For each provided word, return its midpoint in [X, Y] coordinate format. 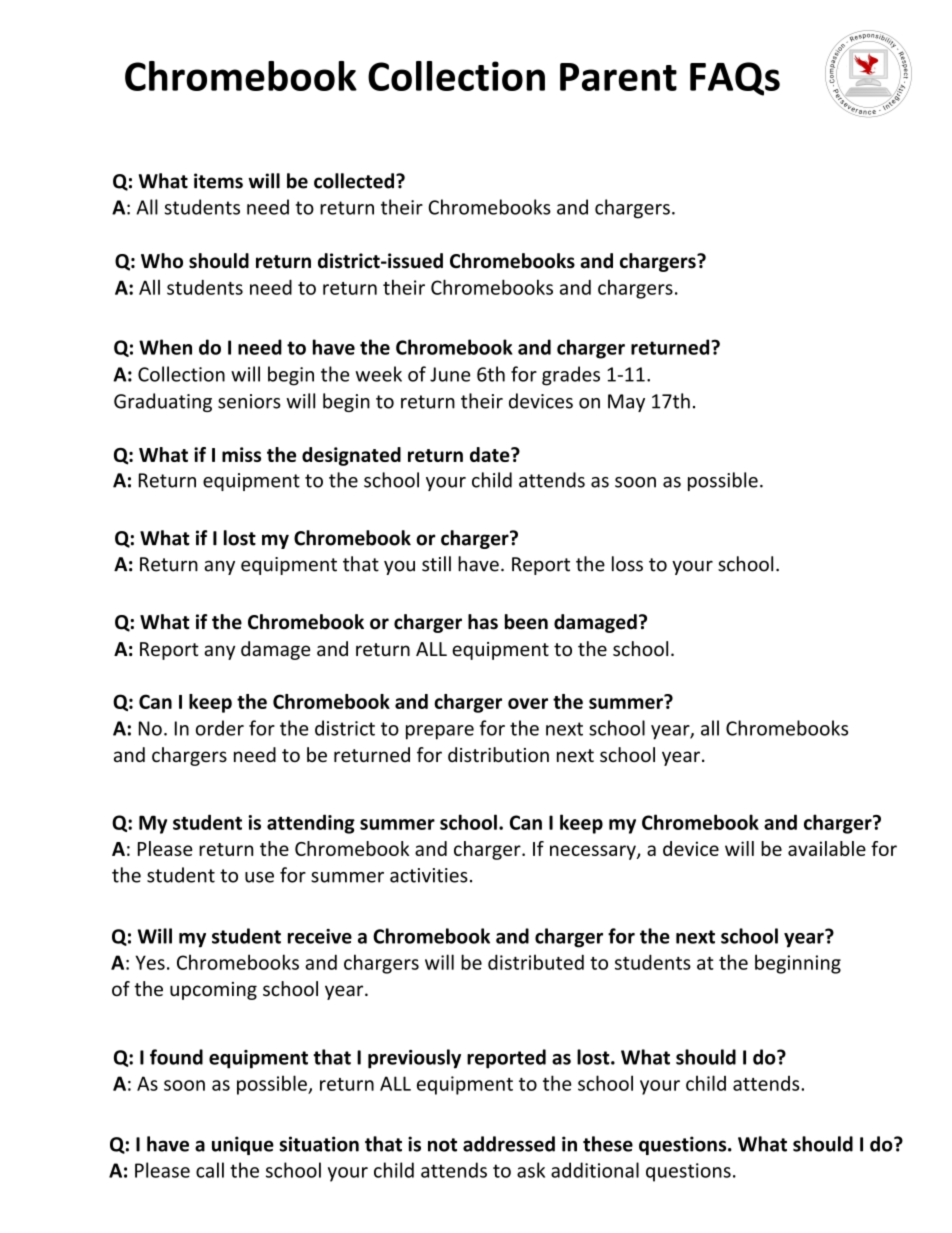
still [436, 564]
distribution [498, 754]
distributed [536, 962]
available [827, 848]
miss [241, 454]
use [259, 877]
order [220, 728]
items [218, 181]
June [450, 374]
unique [243, 1145]
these [608, 1144]
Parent [618, 77]
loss [627, 564]
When [165, 347]
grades [571, 376]
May [626, 403]
